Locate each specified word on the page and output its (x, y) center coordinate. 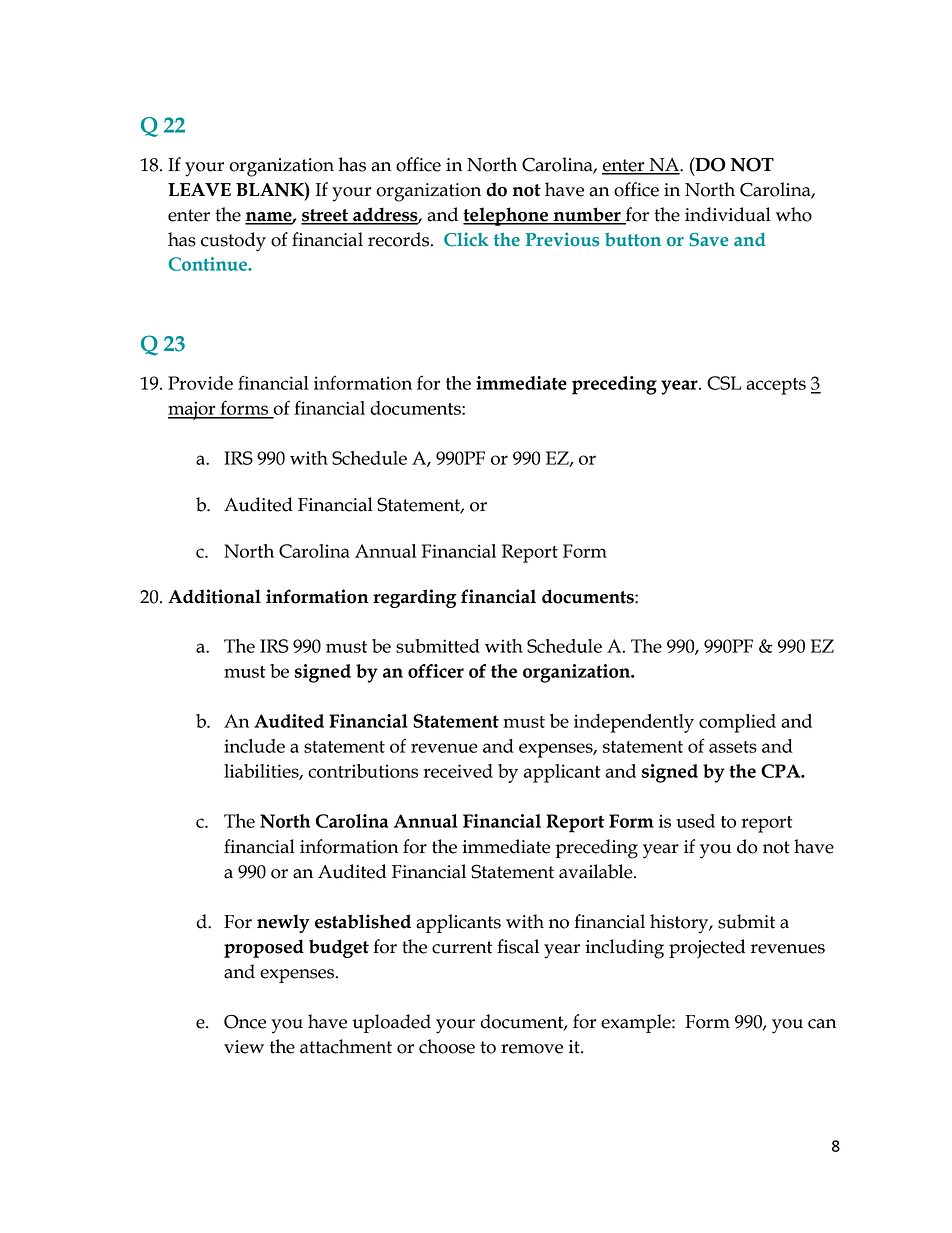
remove (532, 1049)
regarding (415, 598)
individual (728, 214)
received (458, 771)
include (254, 746)
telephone (507, 216)
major (193, 410)
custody (233, 242)
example (637, 1023)
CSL (724, 383)
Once (245, 1021)
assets (733, 747)
